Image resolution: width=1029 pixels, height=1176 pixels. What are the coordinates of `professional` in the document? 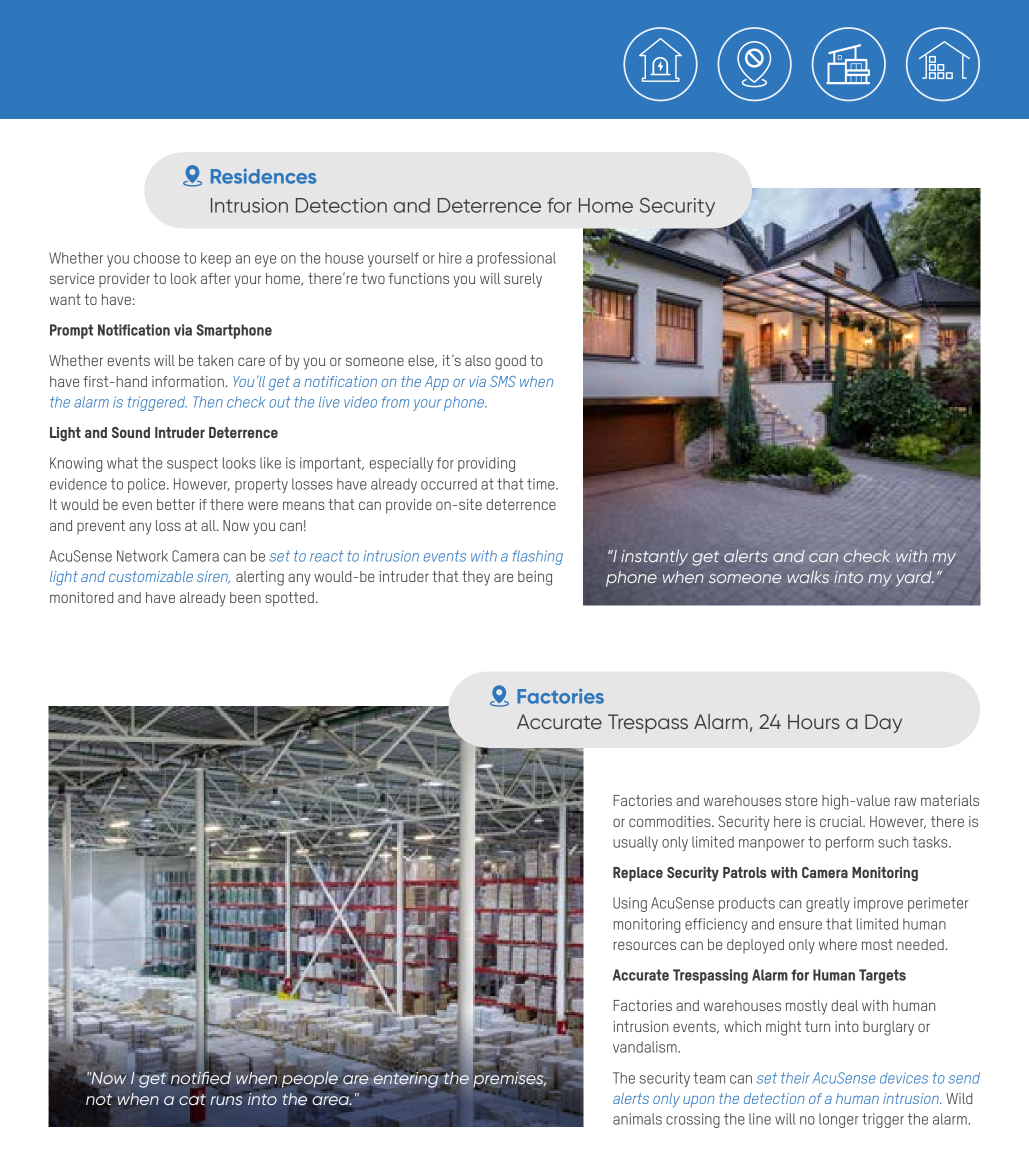 It's located at (517, 259).
